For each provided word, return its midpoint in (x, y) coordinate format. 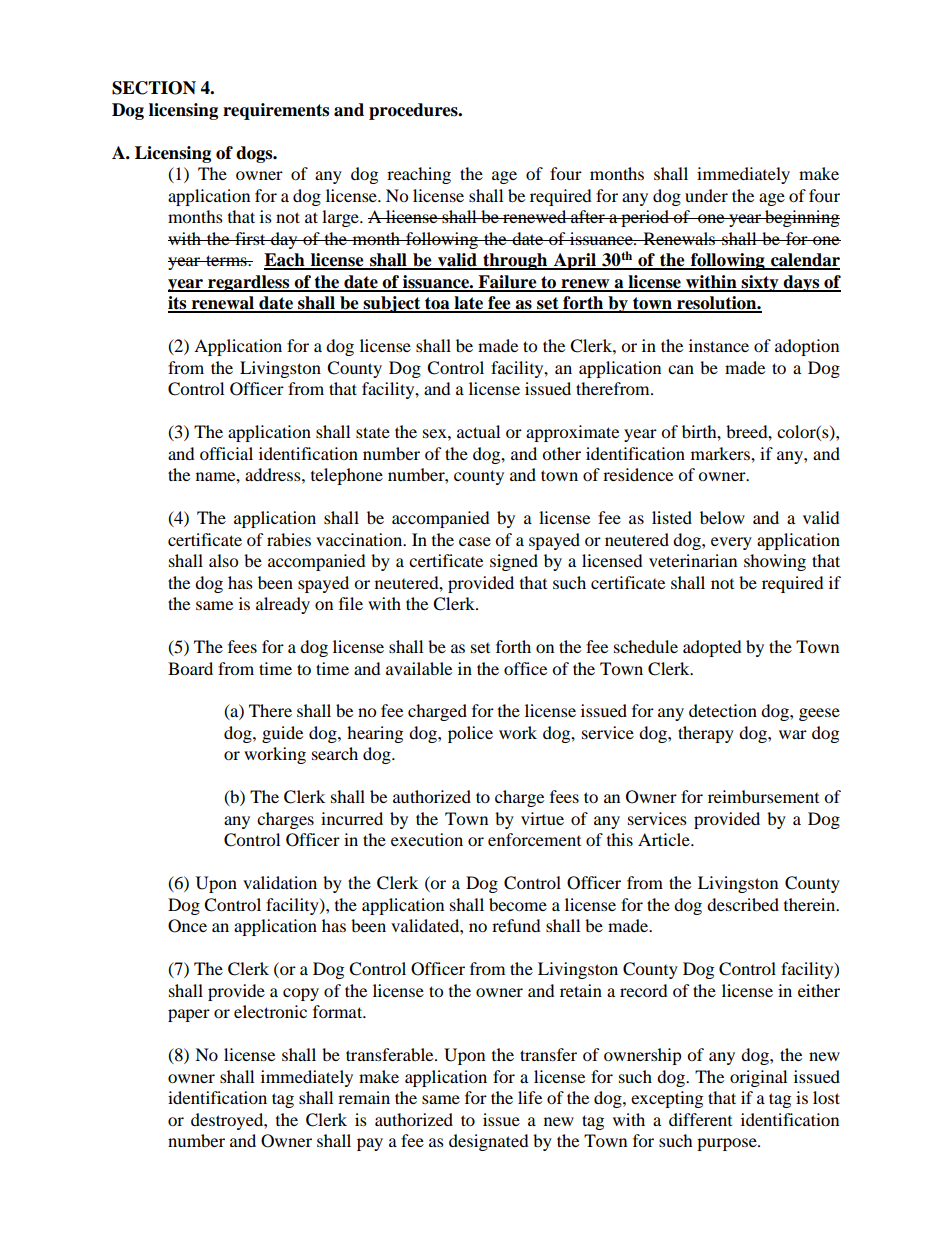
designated (489, 1142)
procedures (414, 111)
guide (282, 734)
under (706, 195)
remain (364, 1097)
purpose (728, 1144)
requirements (276, 111)
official (226, 453)
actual (478, 431)
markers (721, 453)
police (470, 734)
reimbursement (763, 796)
